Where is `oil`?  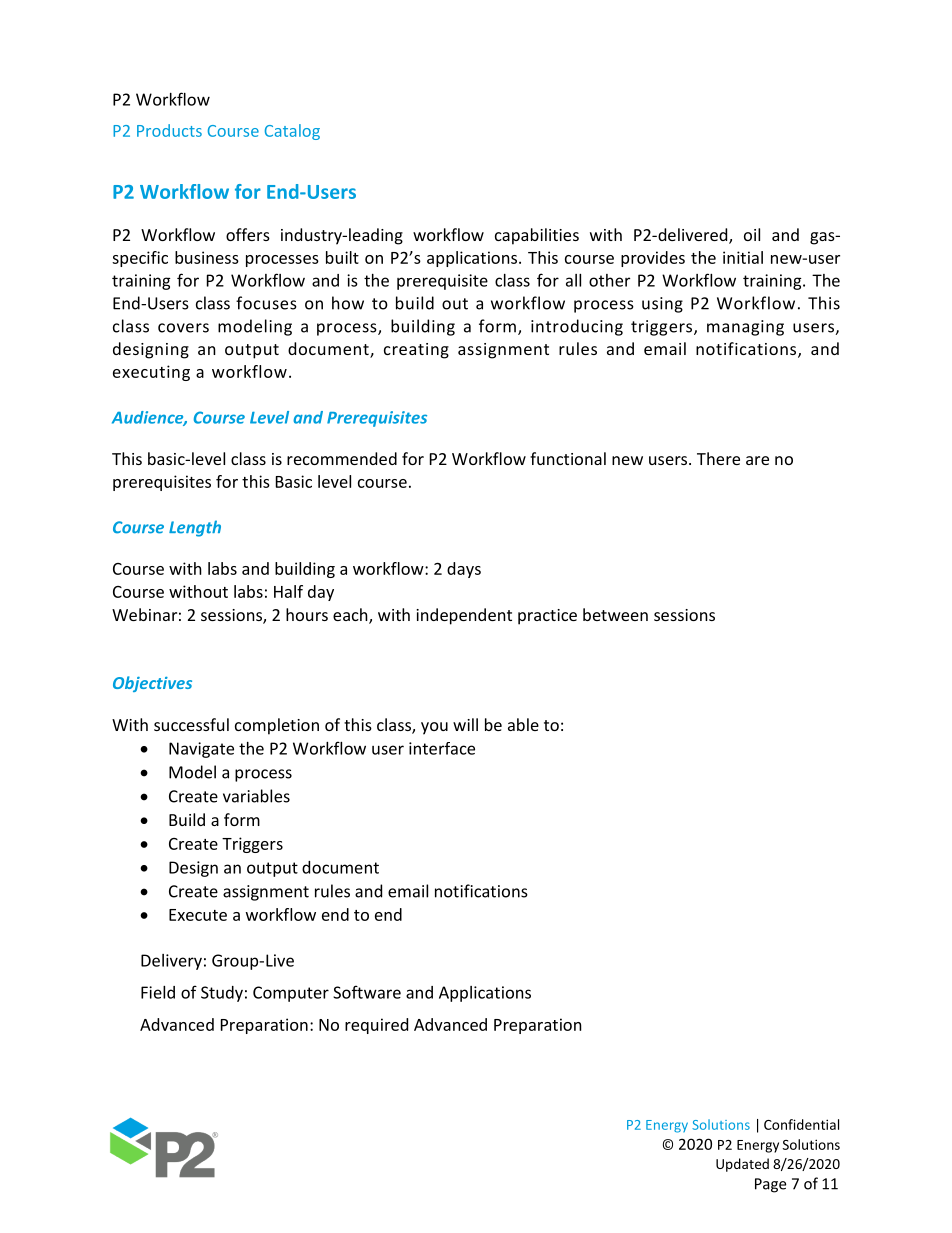
oil is located at coordinates (752, 234).
